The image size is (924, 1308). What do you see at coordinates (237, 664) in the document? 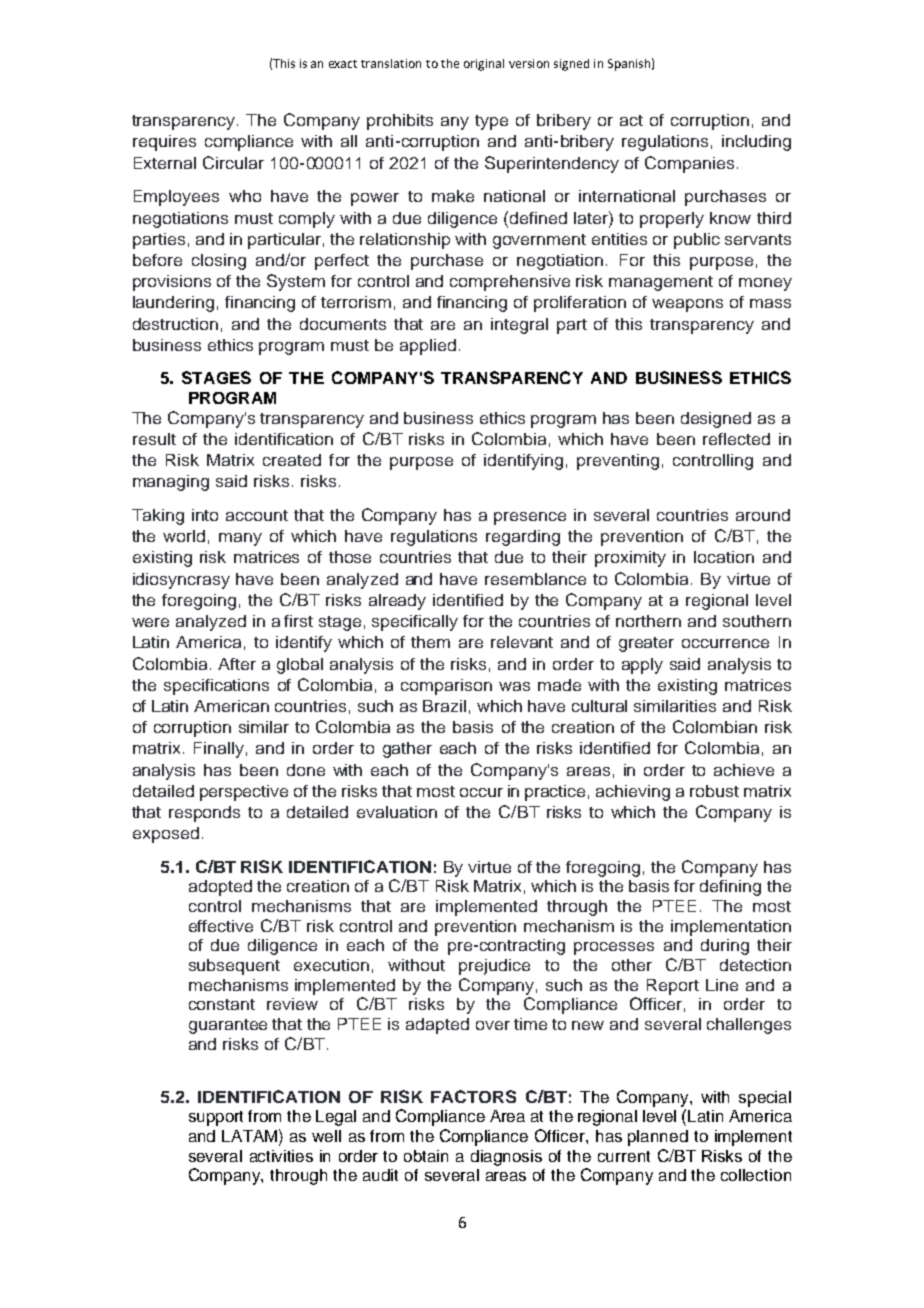
I see `After` at bounding box center [237, 664].
